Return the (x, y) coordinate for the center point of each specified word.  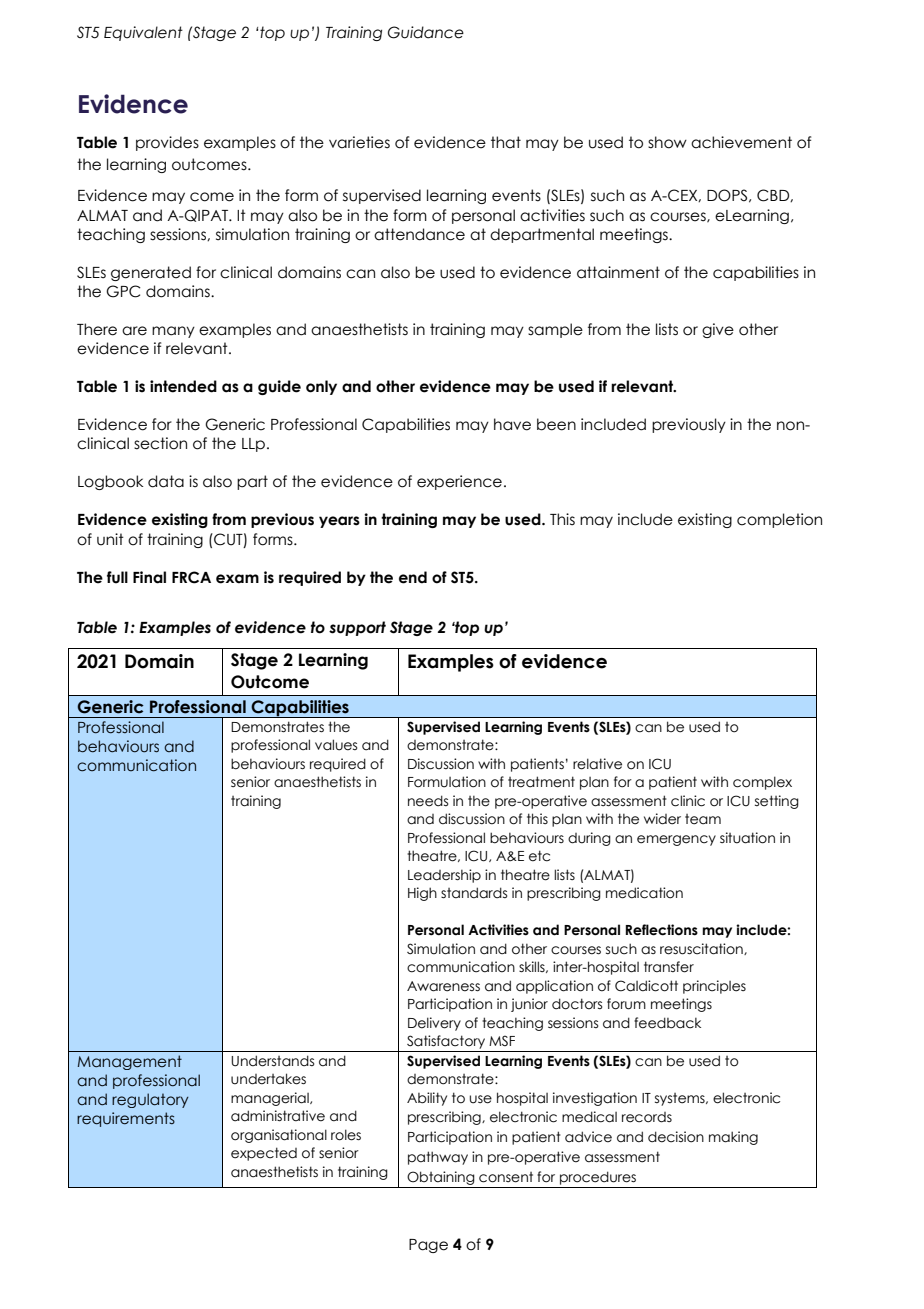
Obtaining (441, 1178)
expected (264, 1154)
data (166, 481)
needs (428, 801)
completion (779, 520)
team (703, 819)
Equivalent (143, 33)
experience (459, 482)
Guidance (426, 32)
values (336, 745)
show (667, 142)
